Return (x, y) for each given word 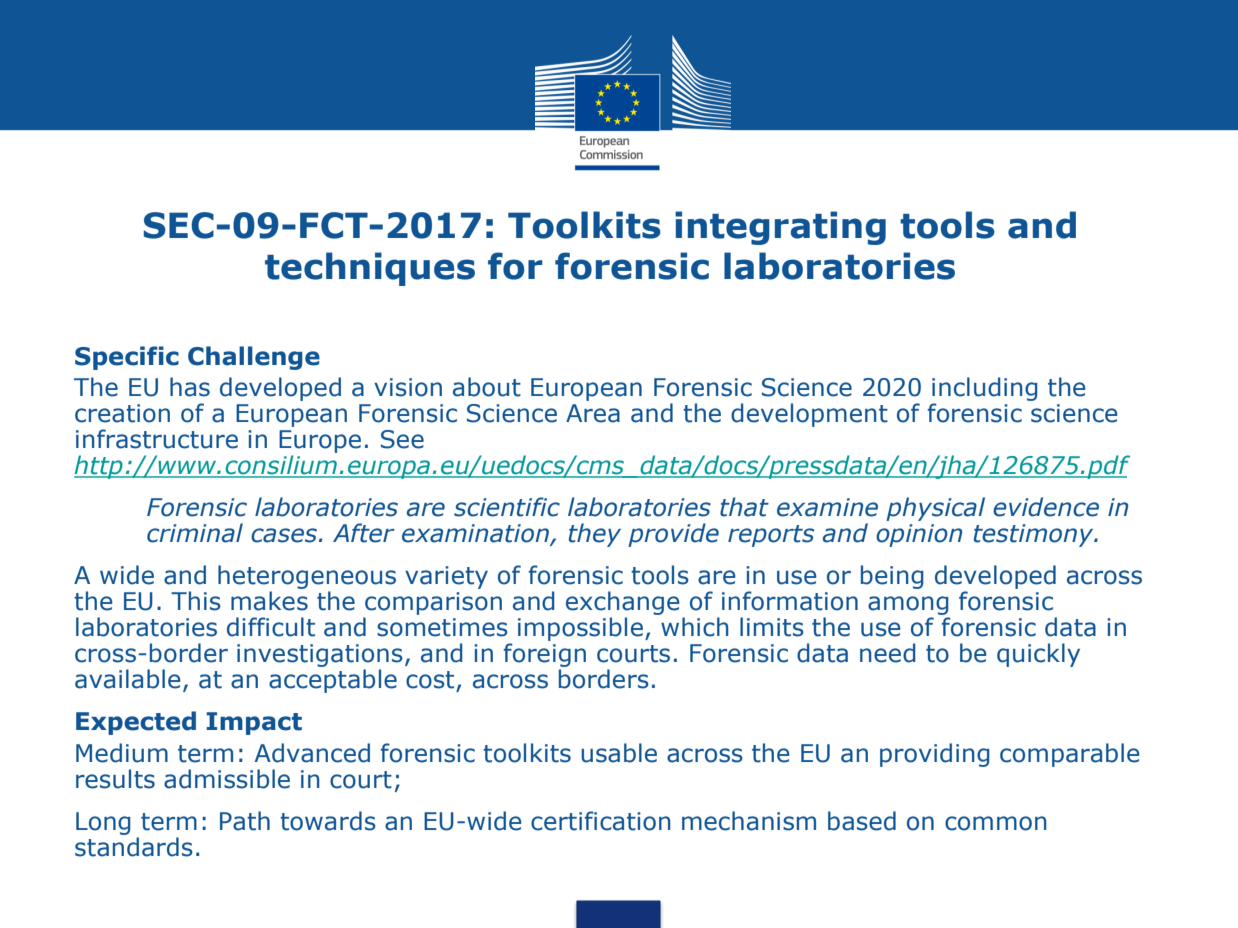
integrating (780, 228)
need (888, 653)
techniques (370, 269)
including (985, 390)
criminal (195, 533)
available (128, 679)
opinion (919, 535)
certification (601, 821)
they (595, 535)
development (809, 415)
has (190, 387)
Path (245, 821)
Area (593, 413)
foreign (544, 656)
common (996, 823)
